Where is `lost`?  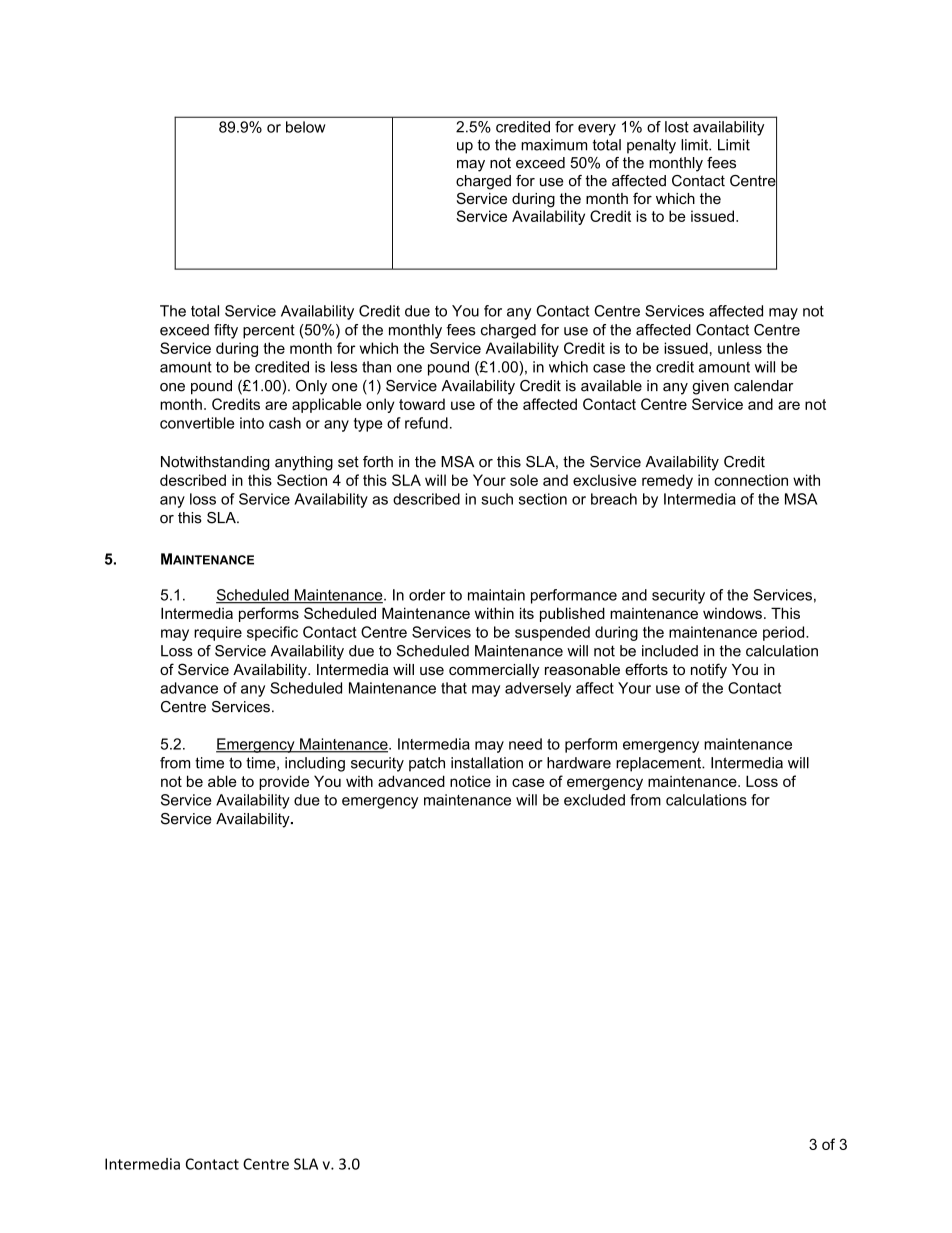
lost is located at coordinates (677, 127).
